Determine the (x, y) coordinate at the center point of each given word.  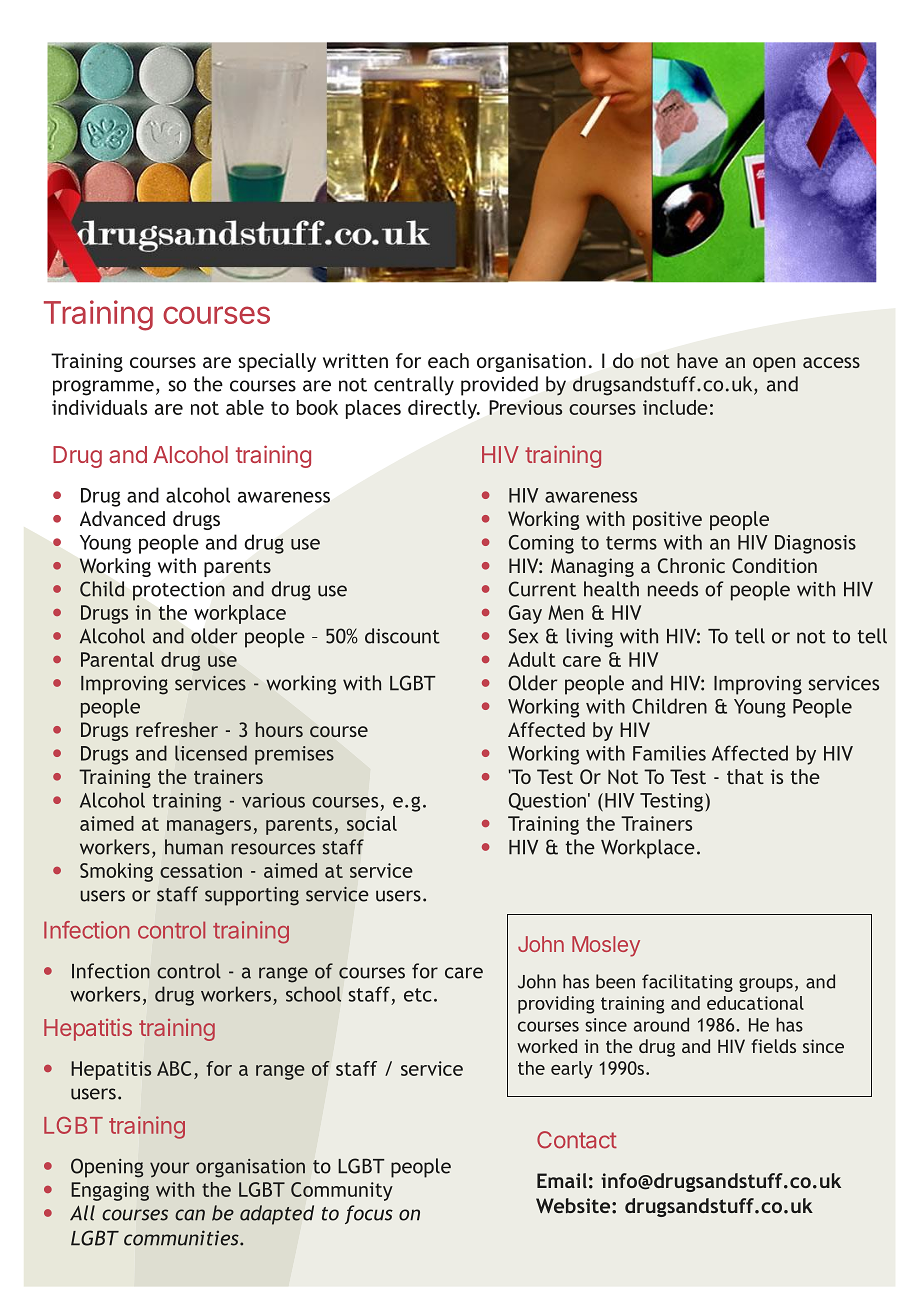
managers (209, 827)
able (245, 407)
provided (499, 386)
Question (547, 802)
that (745, 776)
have (697, 360)
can (190, 1215)
